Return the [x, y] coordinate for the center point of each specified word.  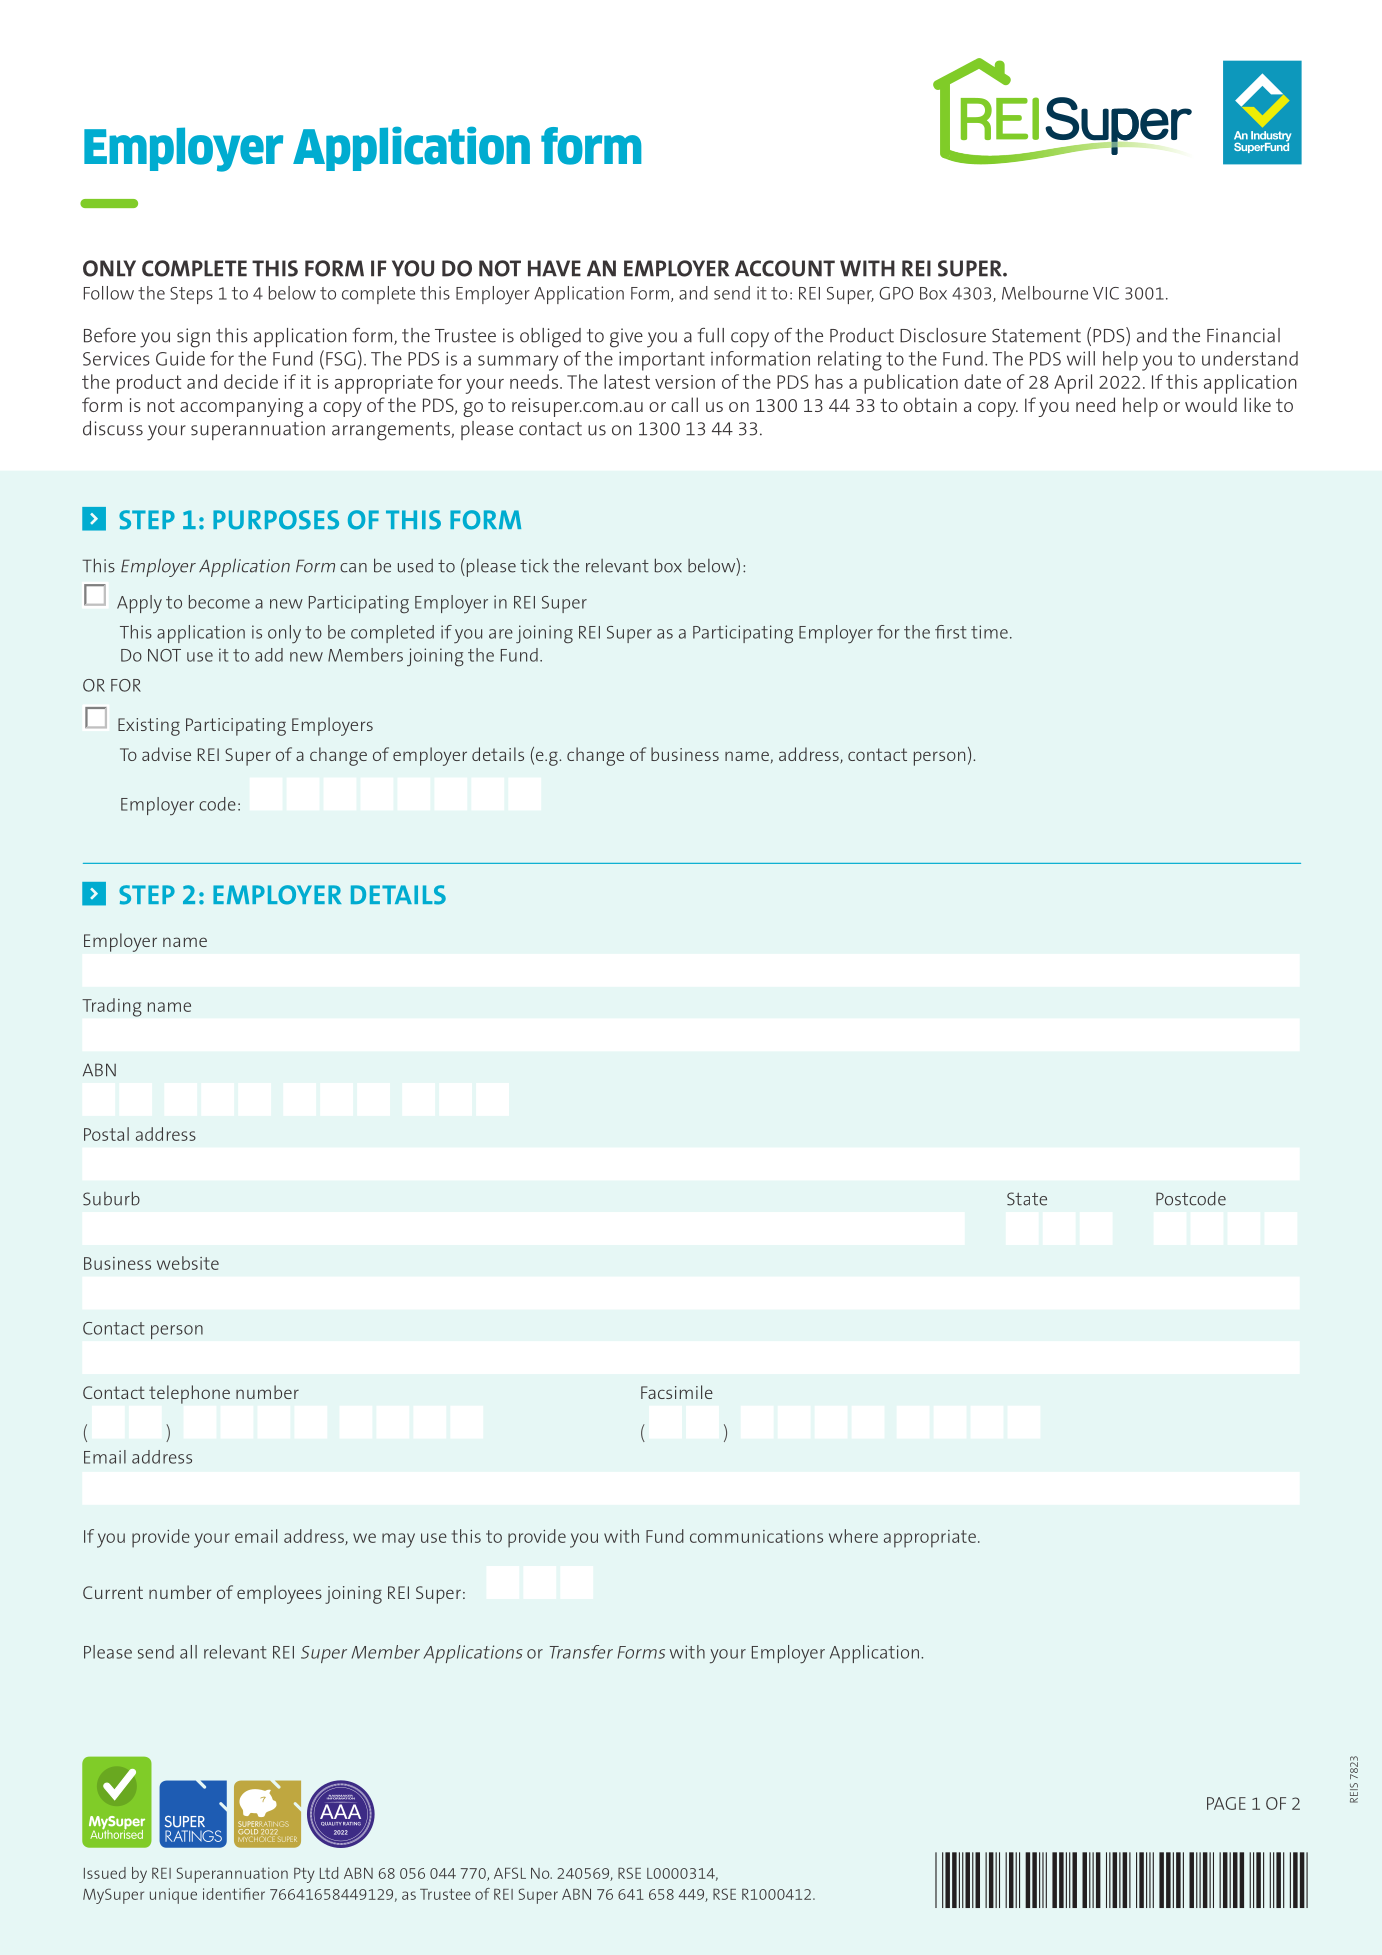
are [501, 634]
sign [193, 338]
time [989, 632]
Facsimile [677, 1392]
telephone [189, 1394]
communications [756, 1536]
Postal [106, 1134]
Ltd [329, 1873]
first [951, 632]
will [1081, 358]
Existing [149, 727]
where [853, 1536]
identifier [234, 1894]
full [711, 335]
